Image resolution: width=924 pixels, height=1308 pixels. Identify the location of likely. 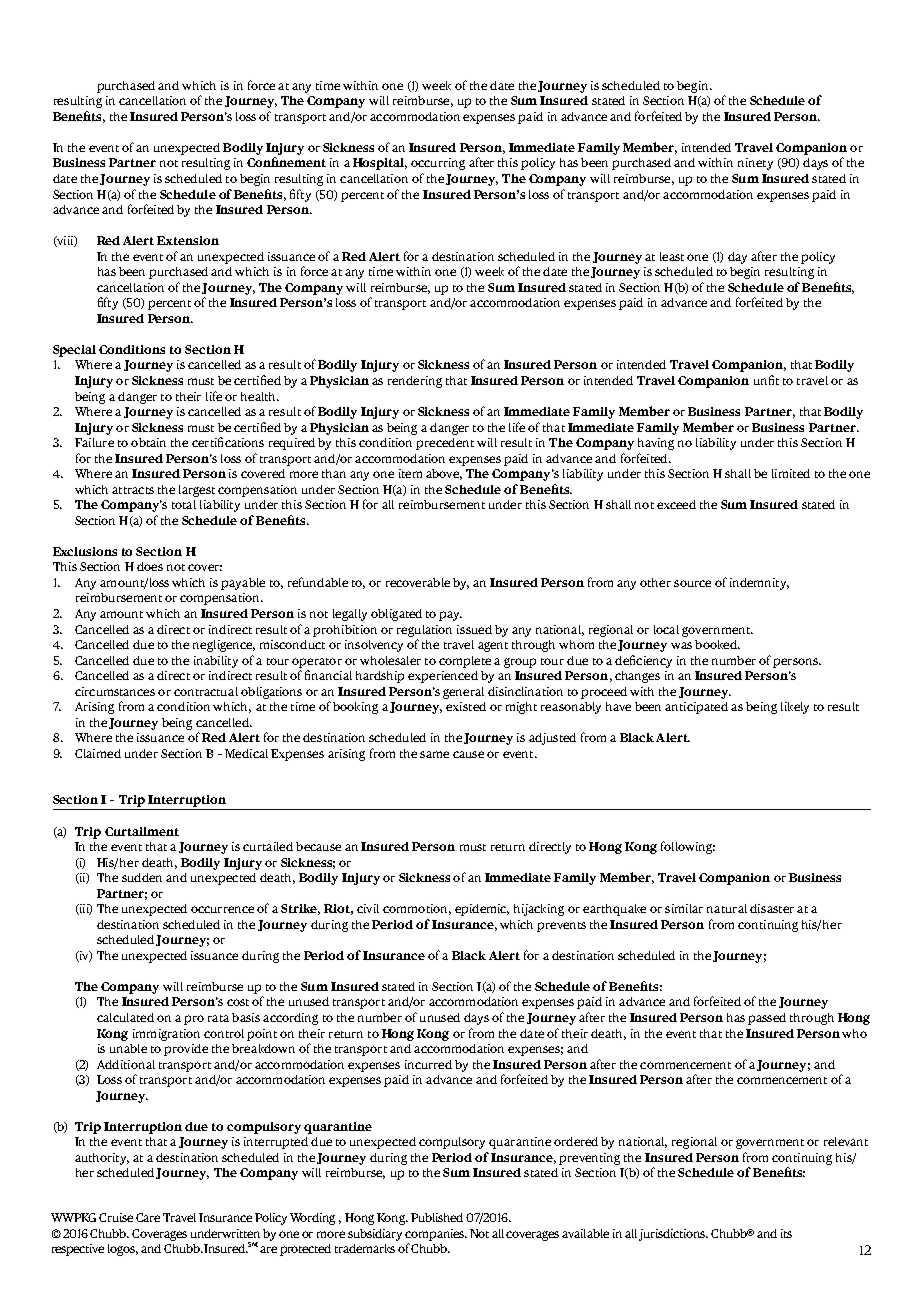
(795, 708).
